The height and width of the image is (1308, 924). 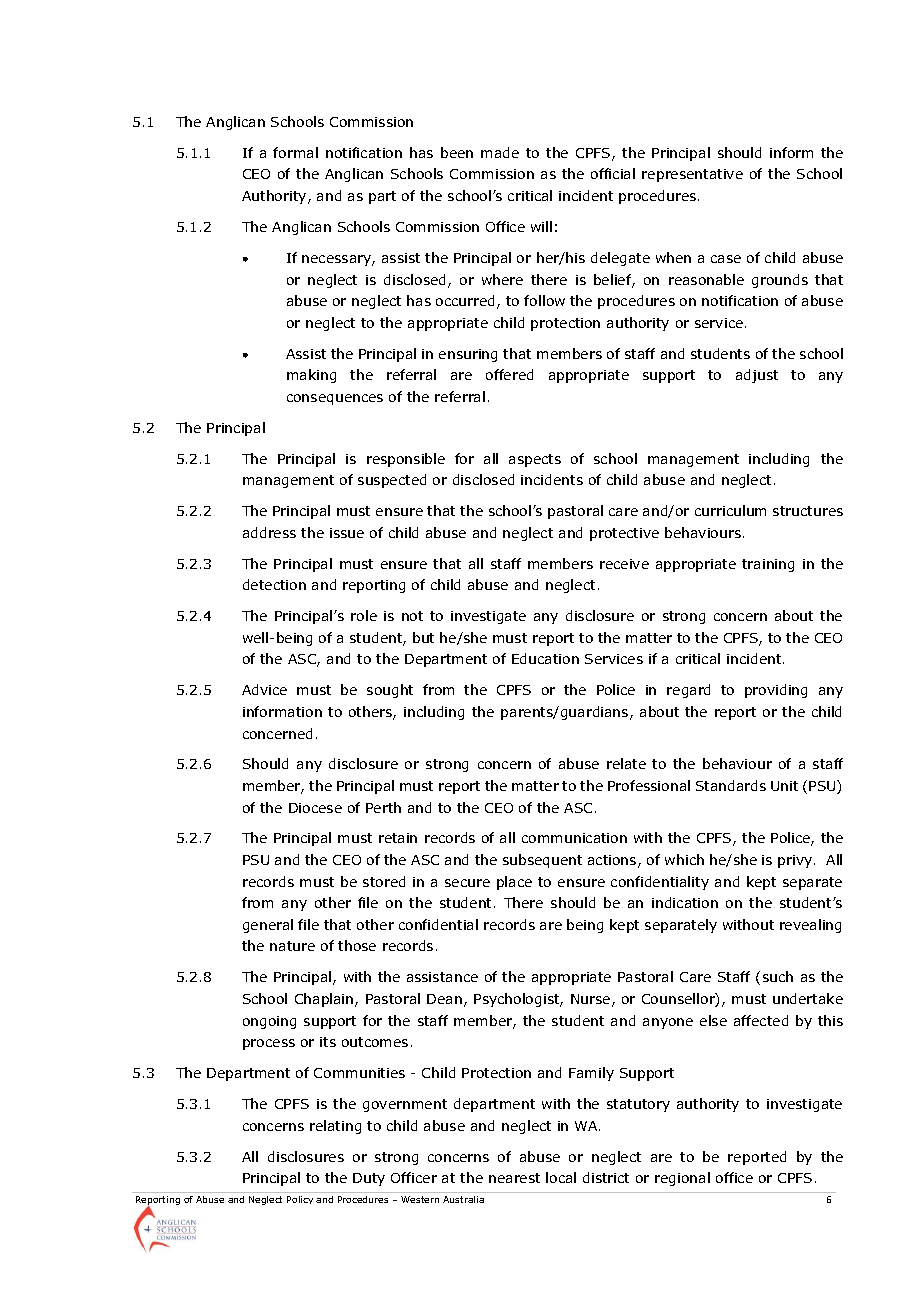 What do you see at coordinates (369, 1179) in the image?
I see `Duty` at bounding box center [369, 1179].
